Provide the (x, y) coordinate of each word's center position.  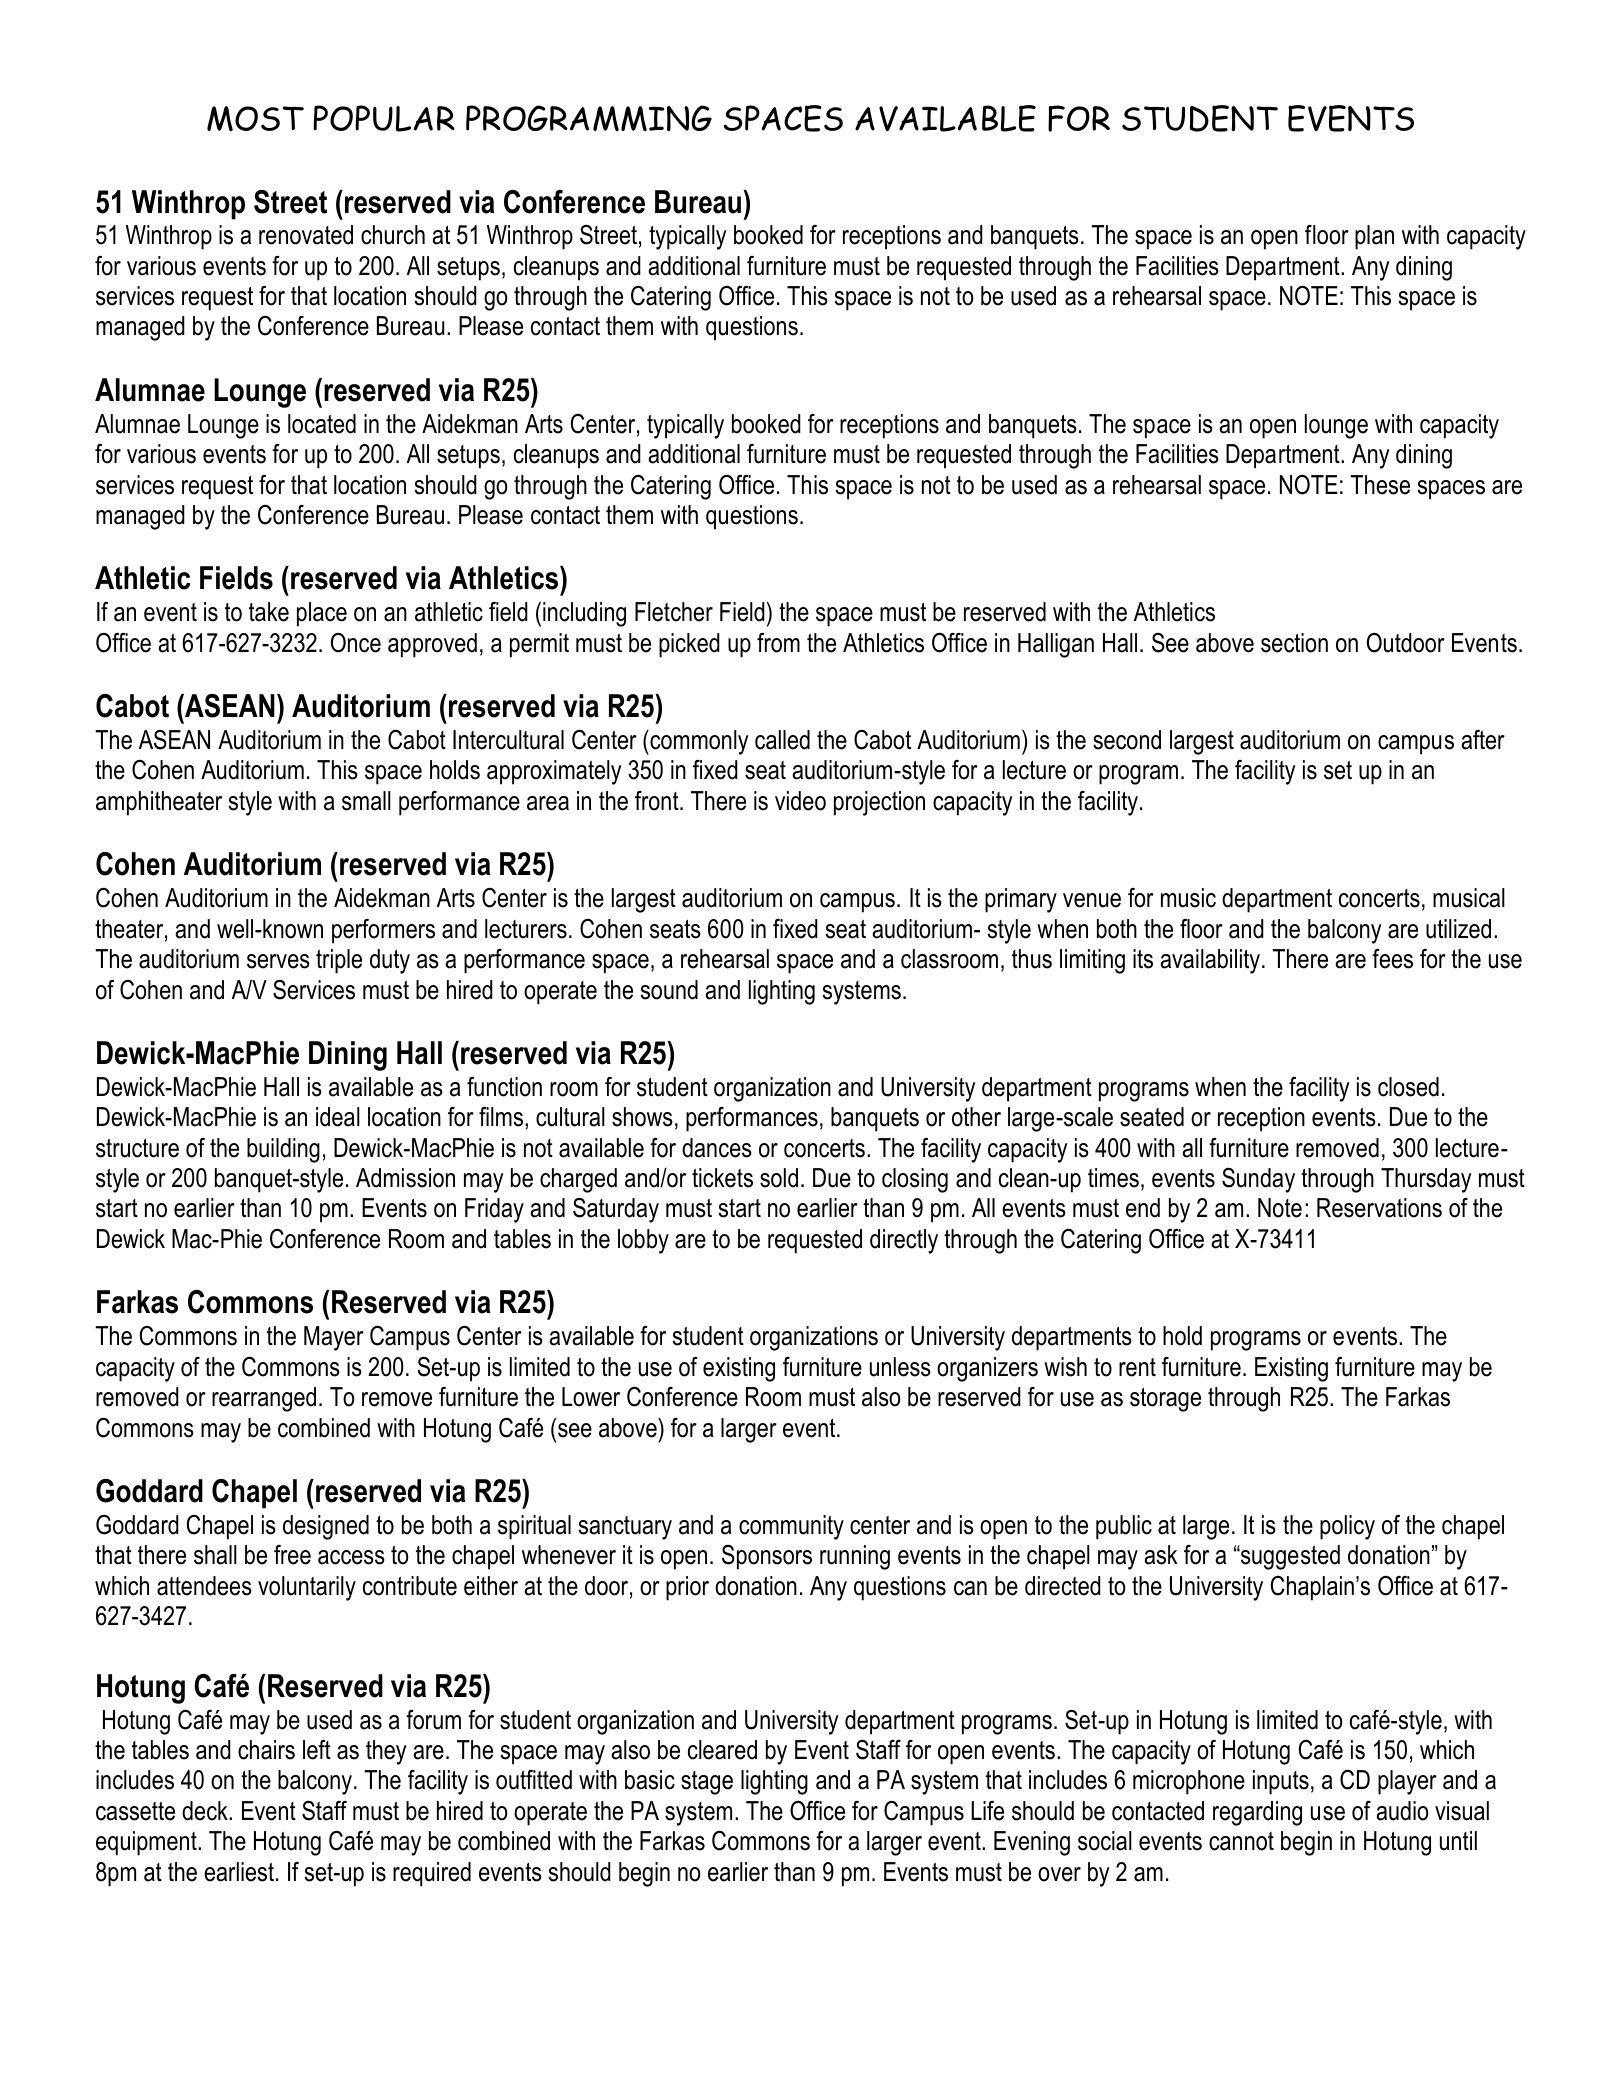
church (393, 235)
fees (1392, 959)
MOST (255, 118)
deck (206, 1811)
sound (669, 990)
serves (278, 961)
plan (1374, 237)
